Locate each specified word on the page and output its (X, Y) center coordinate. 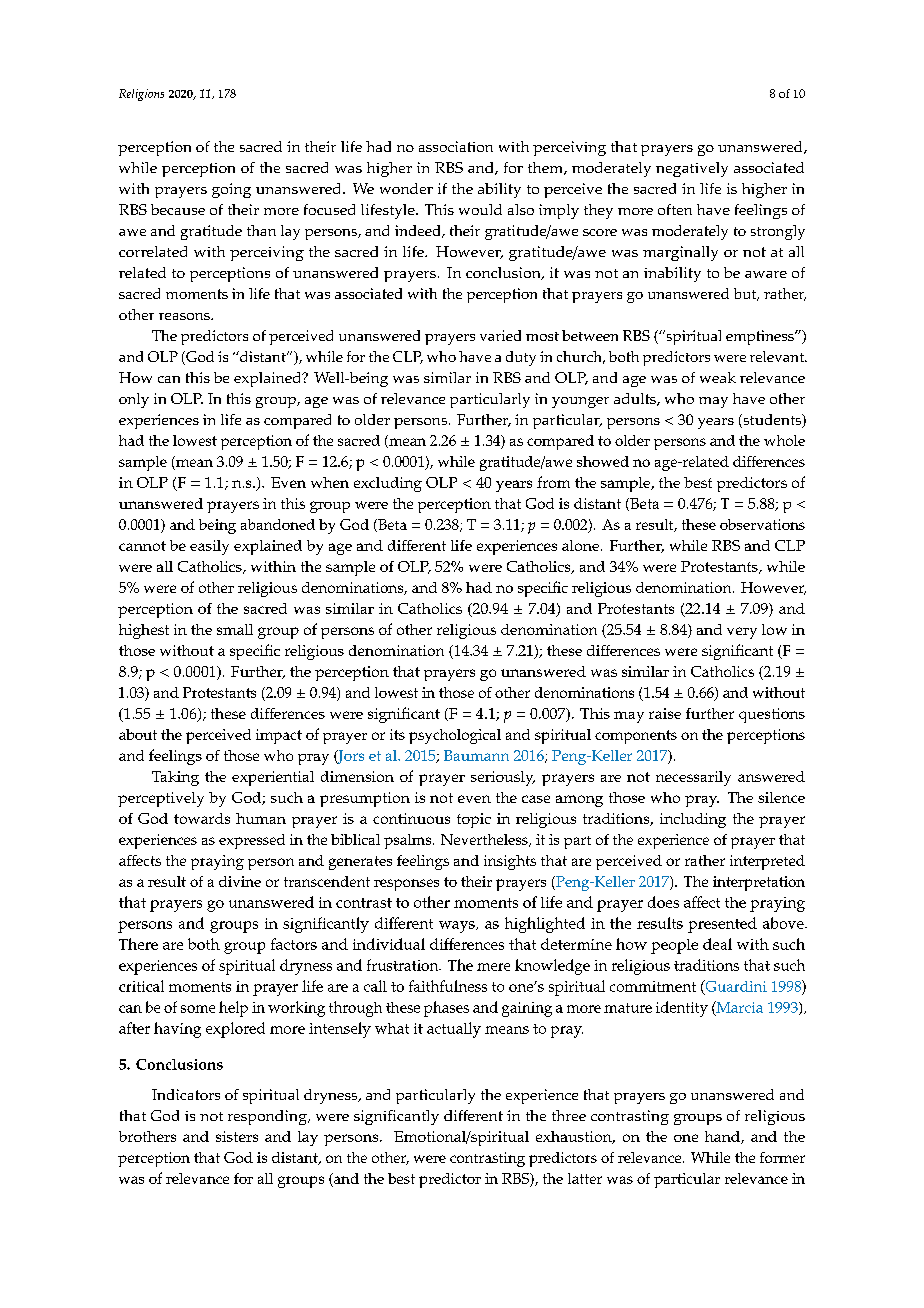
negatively (692, 169)
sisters (237, 1136)
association (456, 146)
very (742, 633)
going (231, 190)
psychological (455, 736)
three (569, 1115)
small (235, 629)
